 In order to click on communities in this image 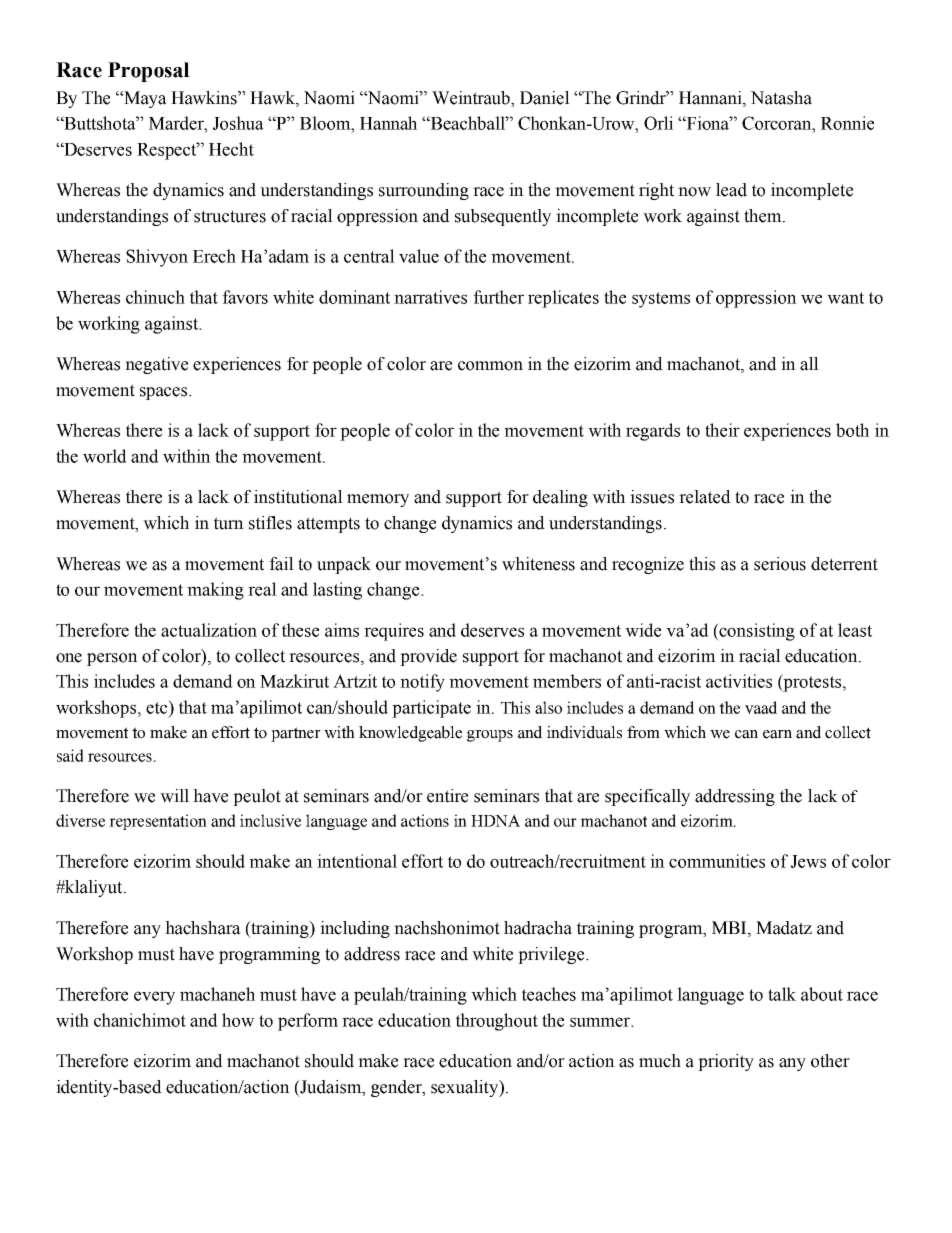, I will do `click(717, 861)`.
